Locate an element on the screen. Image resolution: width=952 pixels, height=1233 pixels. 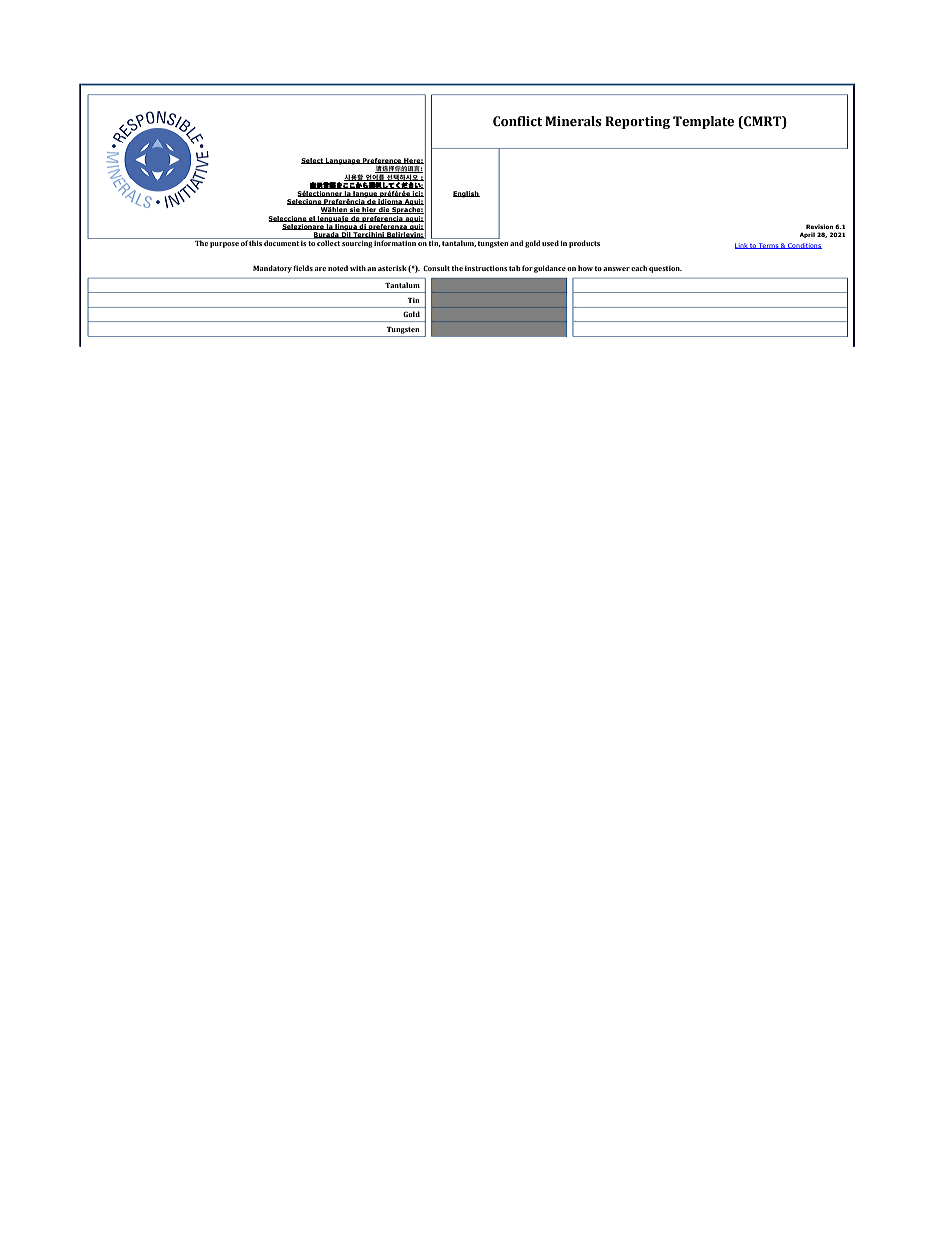
April is located at coordinates (807, 235).
